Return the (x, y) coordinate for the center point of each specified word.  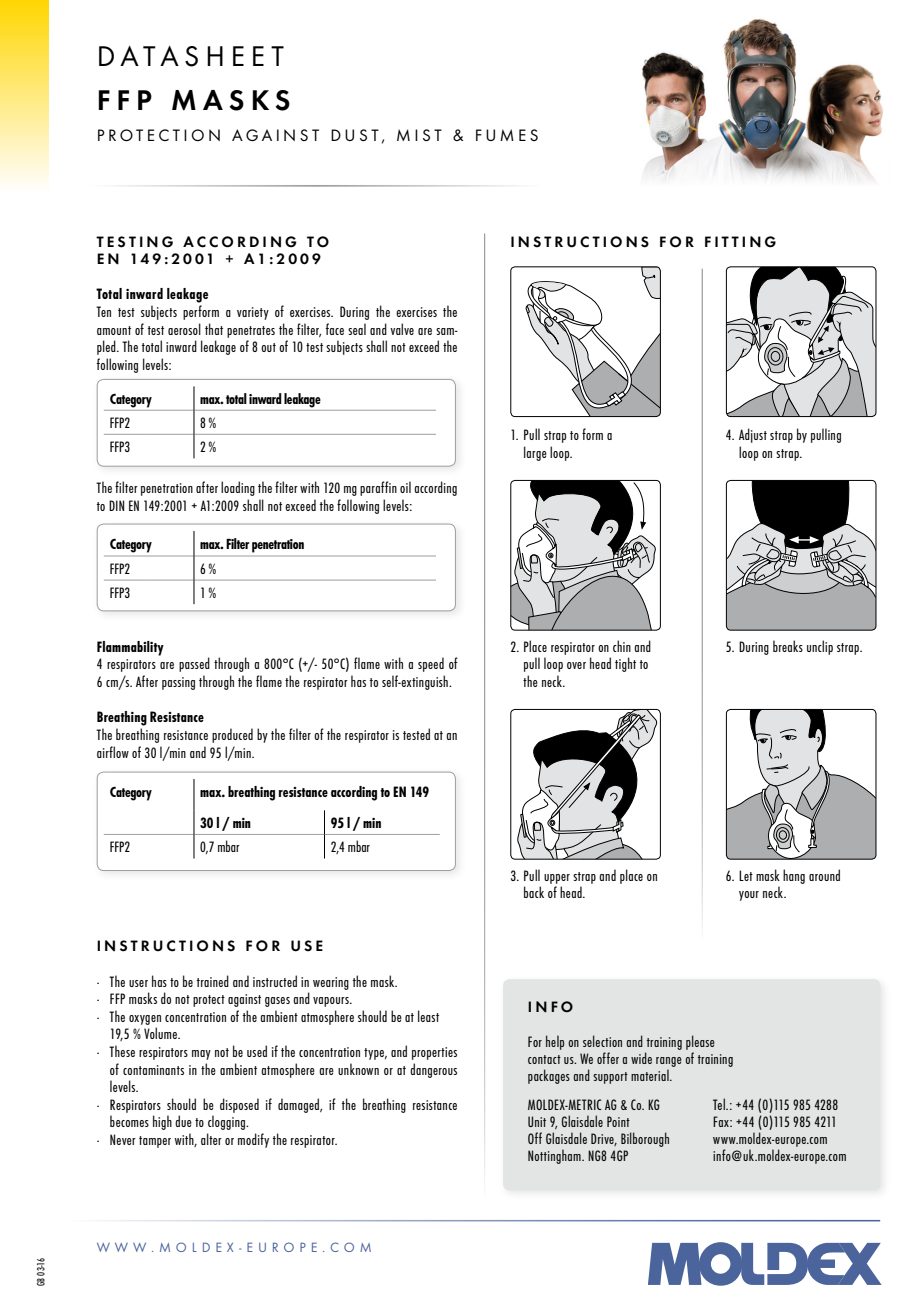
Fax (722, 1121)
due (183, 1121)
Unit (537, 1121)
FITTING (740, 242)
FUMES (507, 135)
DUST (355, 135)
